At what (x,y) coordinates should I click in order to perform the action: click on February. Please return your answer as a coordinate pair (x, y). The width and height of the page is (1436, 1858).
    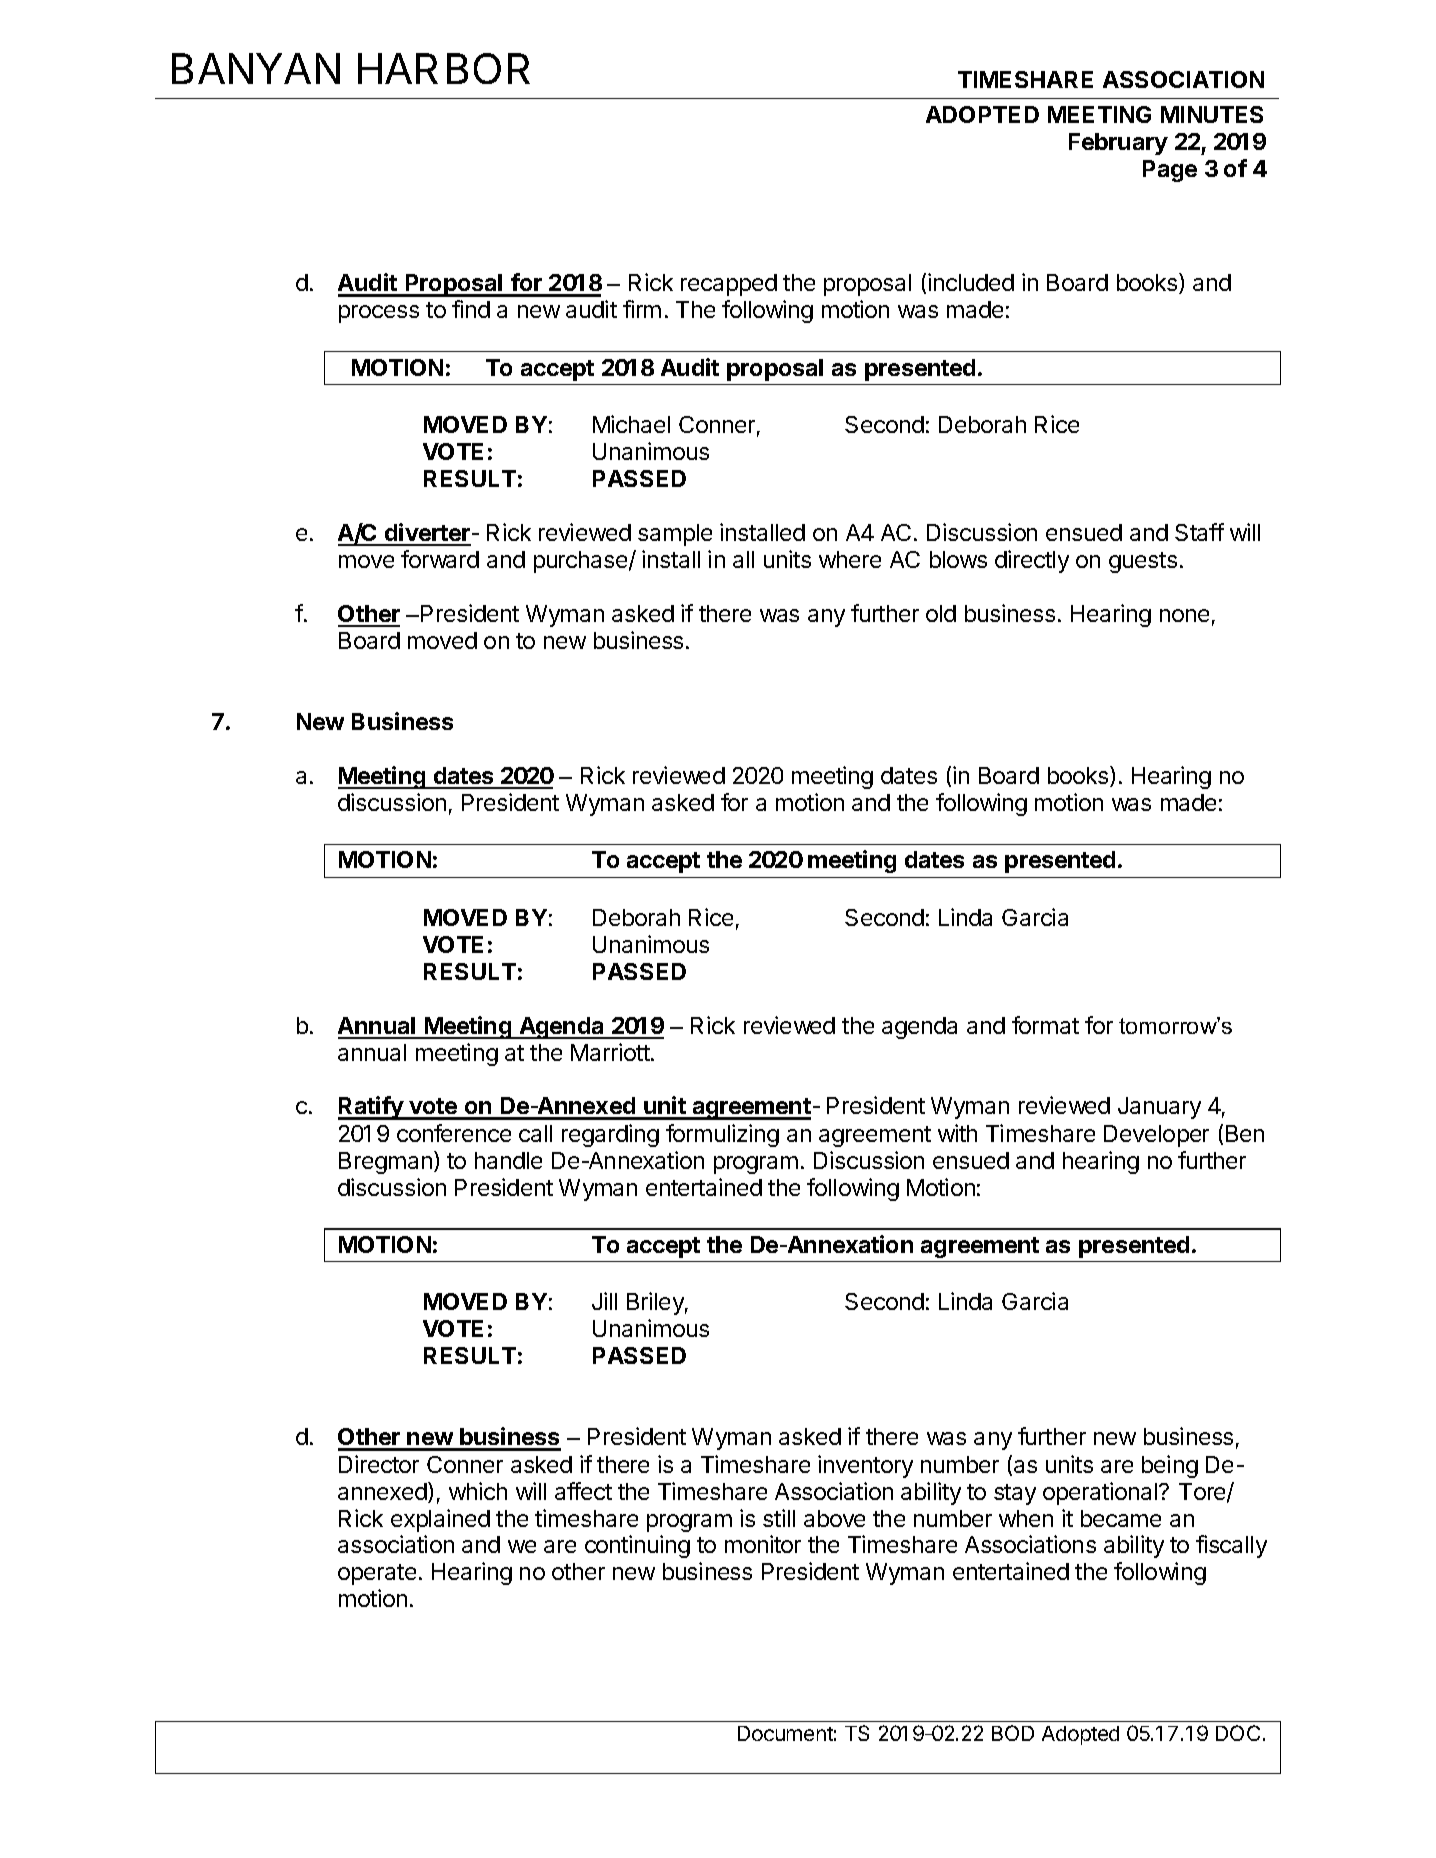
    Looking at the image, I should click on (1118, 144).
